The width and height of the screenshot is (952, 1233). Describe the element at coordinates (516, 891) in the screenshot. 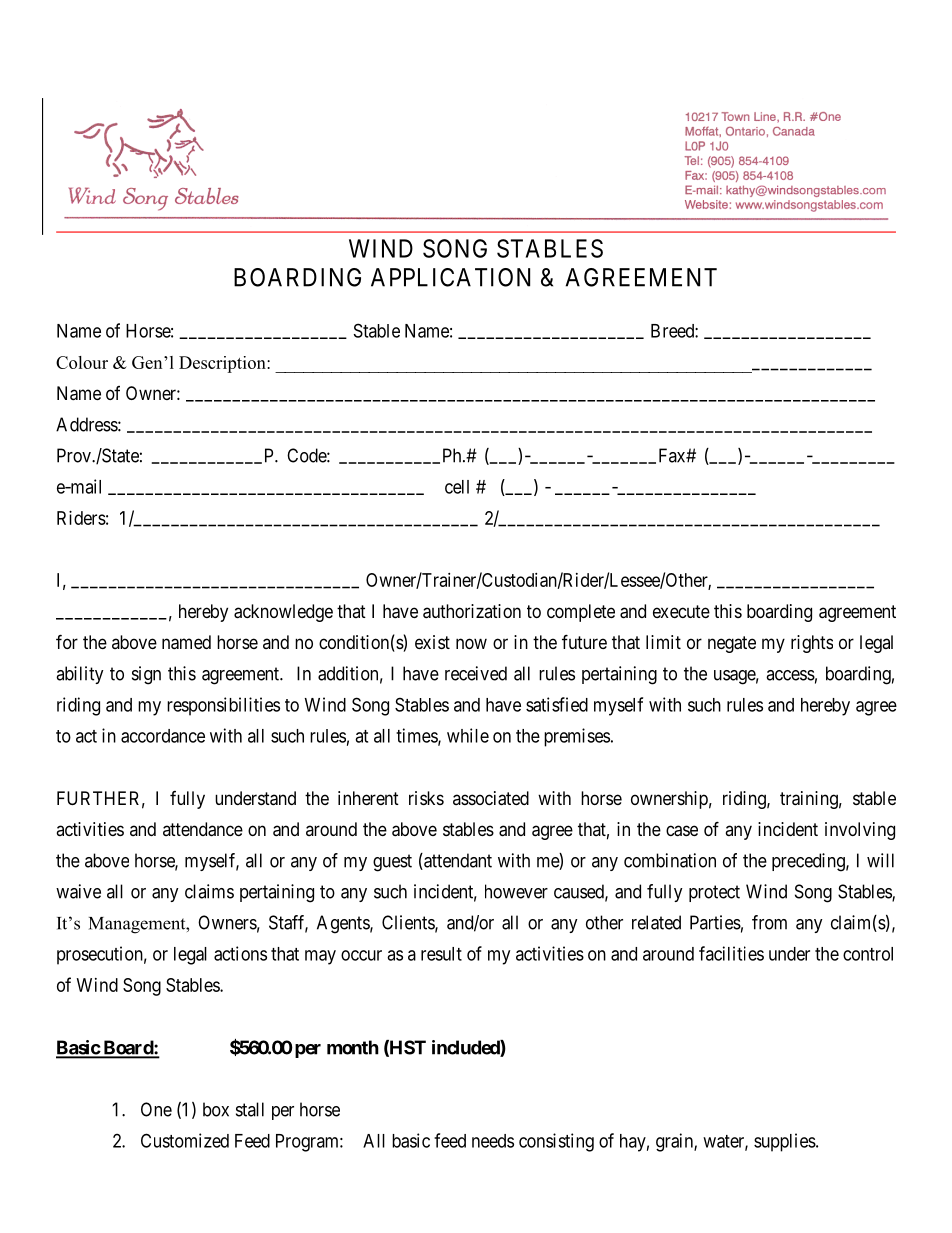

I see `however` at that location.
